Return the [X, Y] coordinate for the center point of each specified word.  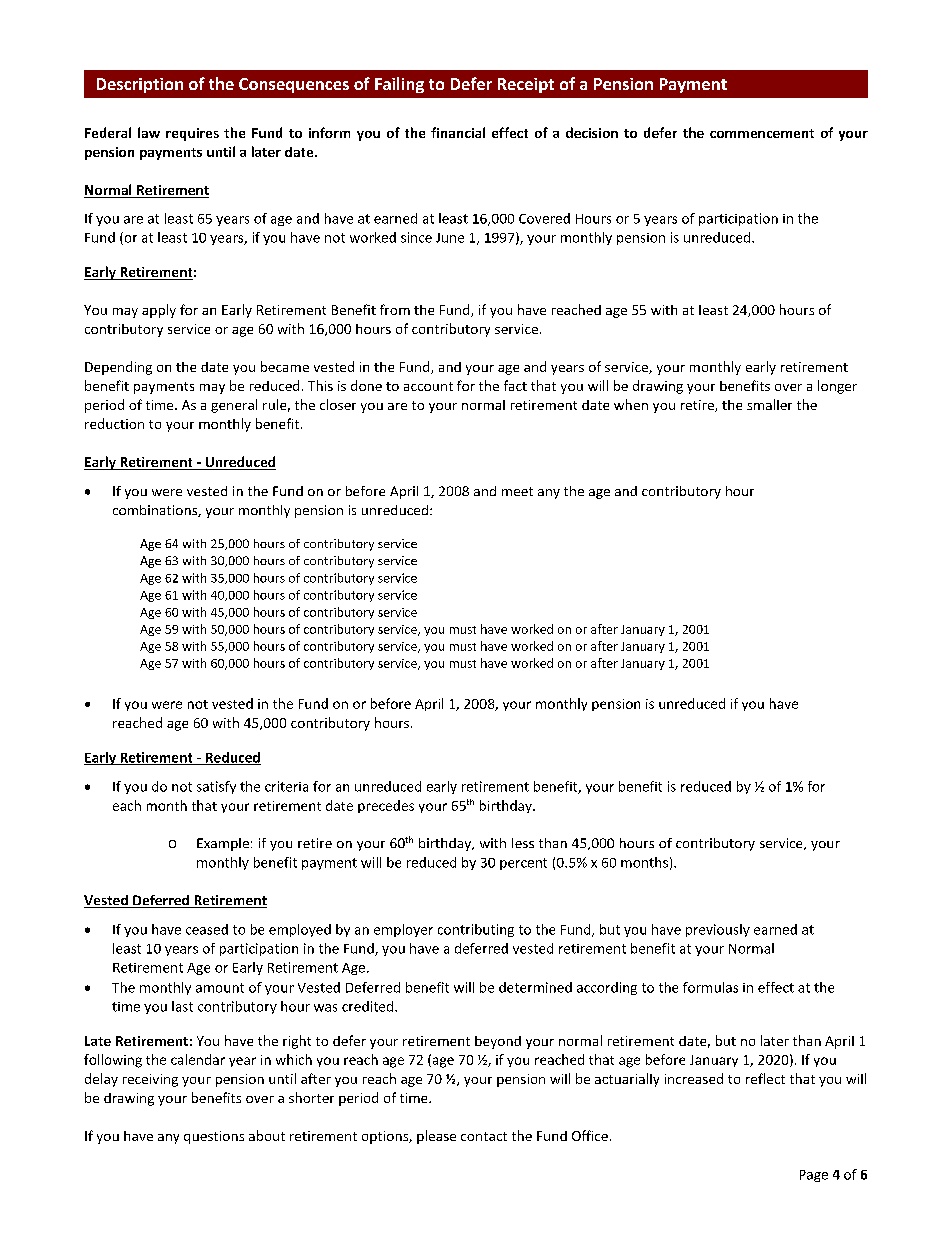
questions [214, 1137]
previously [718, 930]
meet [517, 491]
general [234, 406]
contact [484, 1136]
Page [814, 1176]
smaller [769, 404]
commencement [762, 133]
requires [192, 134]
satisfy [216, 787]
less [523, 843]
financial [458, 132]
